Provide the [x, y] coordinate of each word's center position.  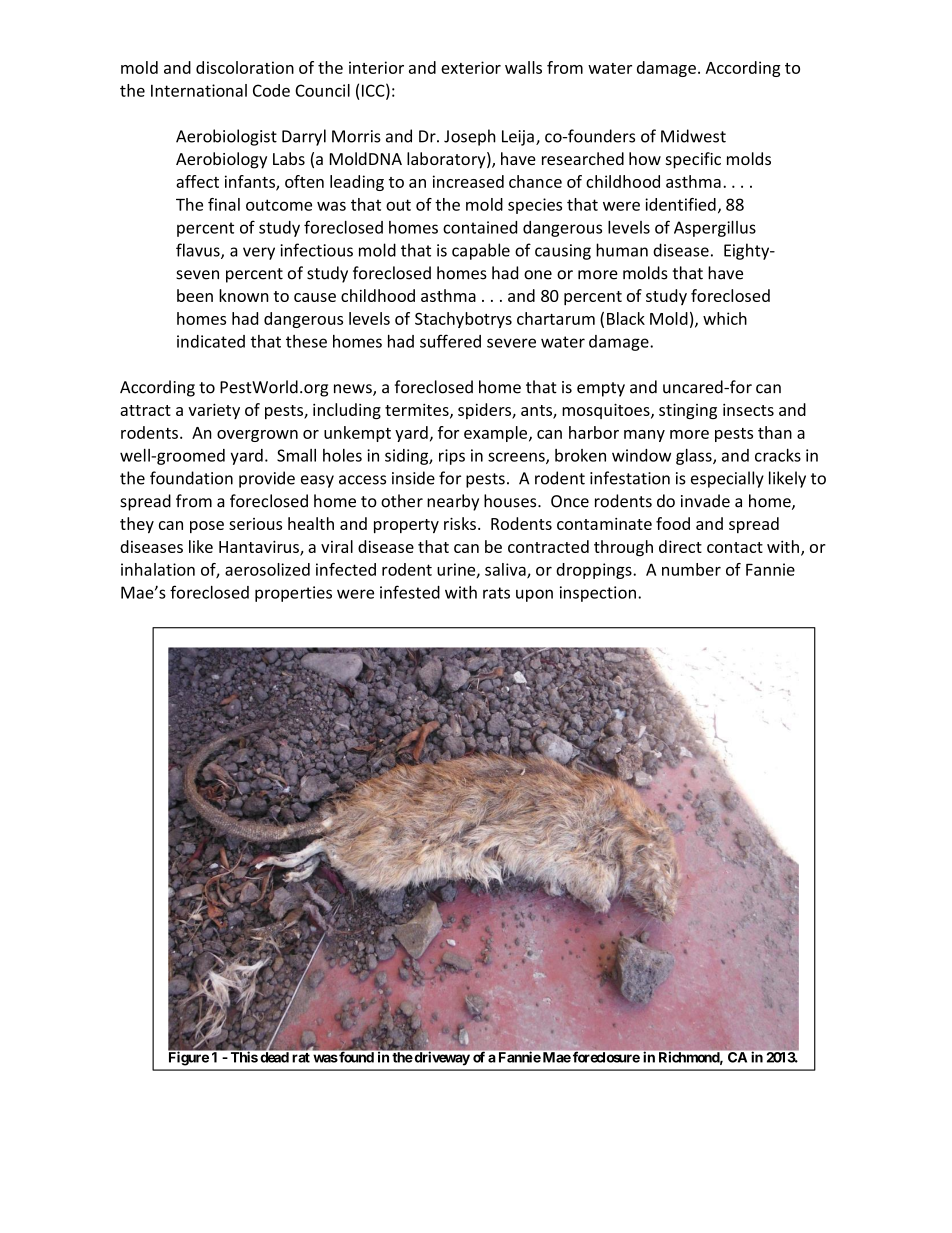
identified [680, 204]
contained [480, 227]
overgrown [257, 436]
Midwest [693, 136]
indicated [211, 341]
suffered [450, 341]
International [199, 90]
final [224, 204]
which [725, 318]
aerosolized [267, 569]
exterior [471, 67]
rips [452, 457]
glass [695, 457]
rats [496, 593]
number [691, 569]
